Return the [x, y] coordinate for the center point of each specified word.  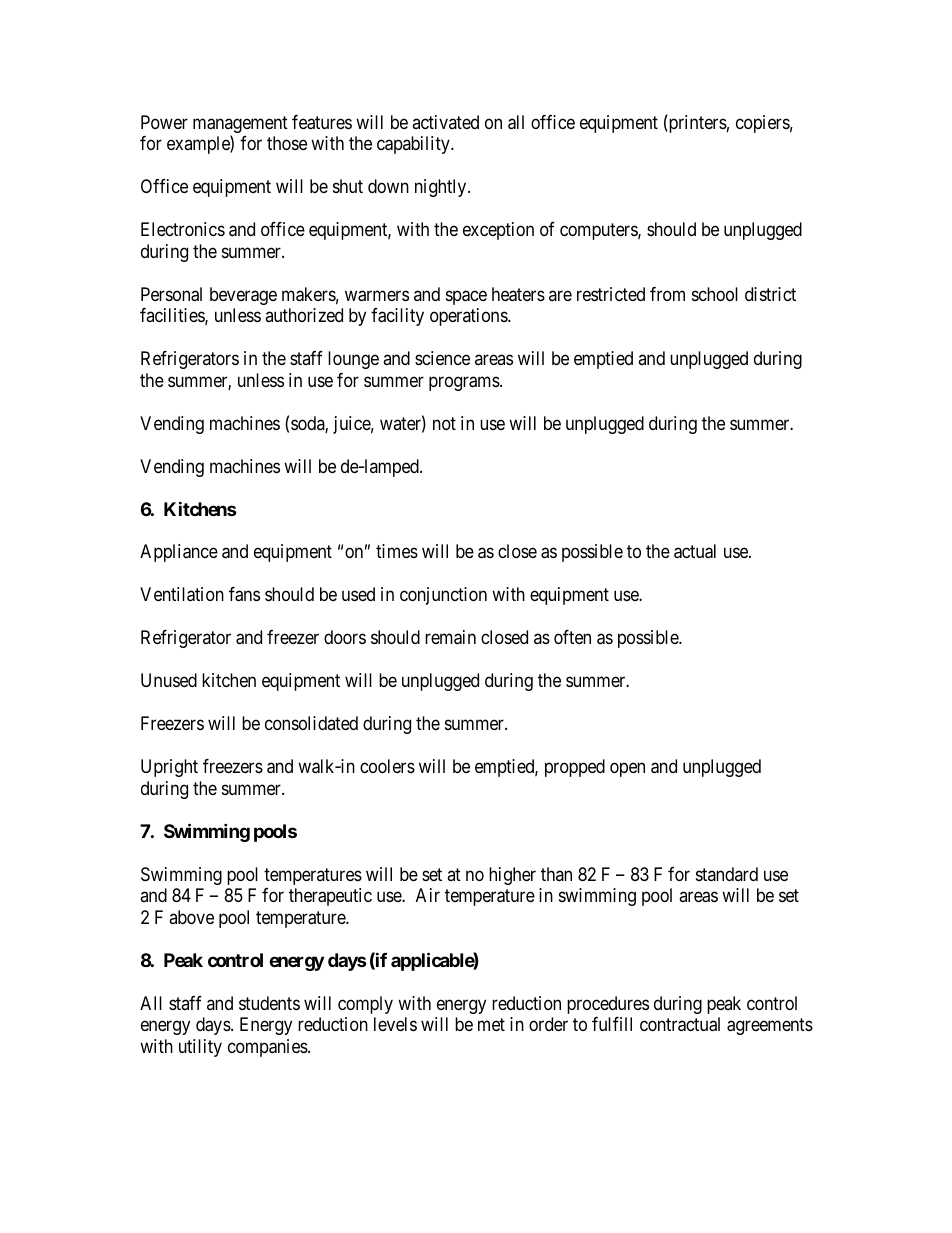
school [715, 294]
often [572, 637]
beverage [243, 296]
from [667, 294]
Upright [169, 768]
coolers [387, 766]
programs [465, 383]
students [269, 1003]
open [627, 770]
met [491, 1024]
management [240, 126]
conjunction [443, 596]
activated [445, 122]
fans [244, 594]
